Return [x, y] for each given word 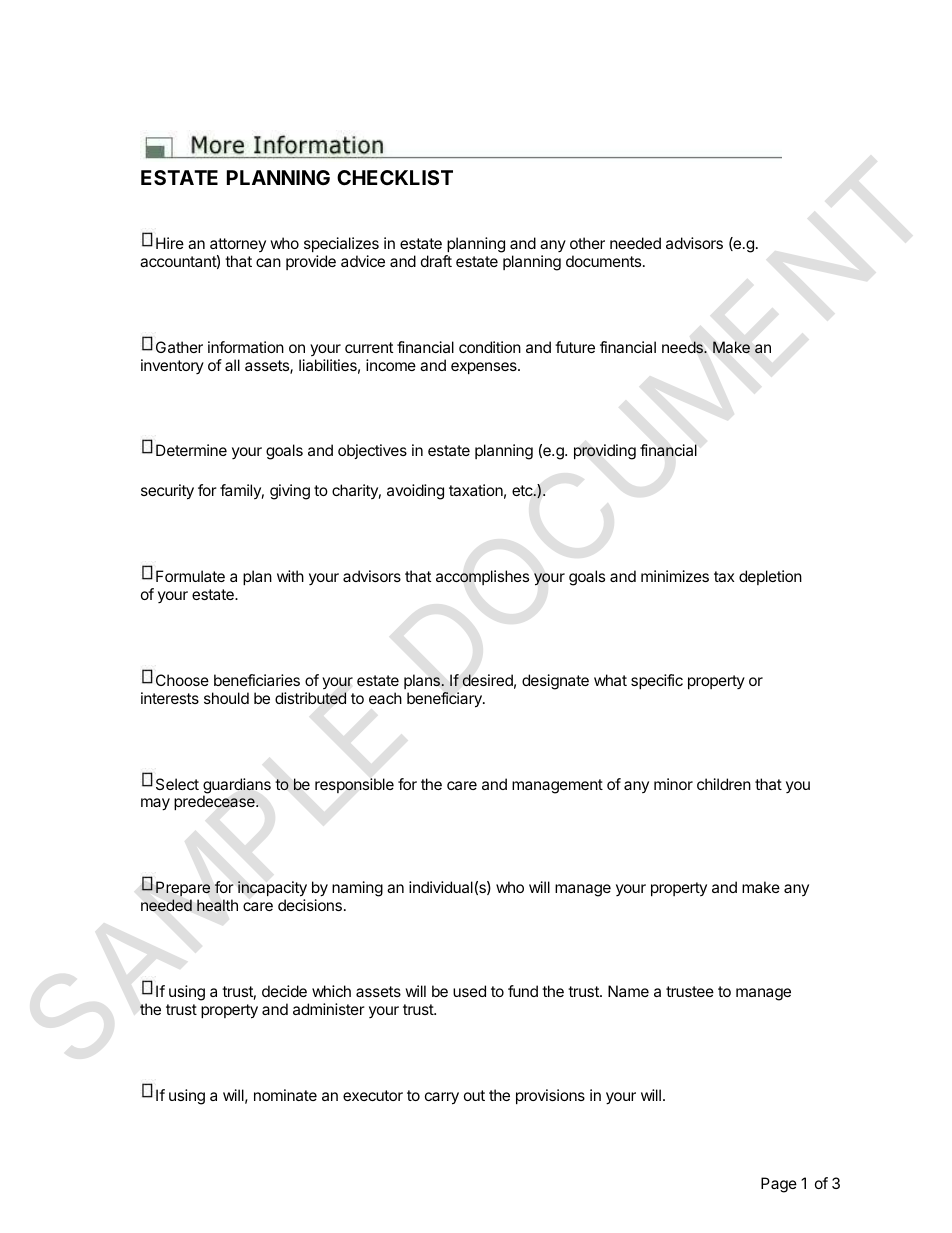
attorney [238, 245]
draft [436, 261]
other [587, 243]
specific [657, 681]
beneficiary [445, 700]
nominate [285, 1095]
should [226, 698]
